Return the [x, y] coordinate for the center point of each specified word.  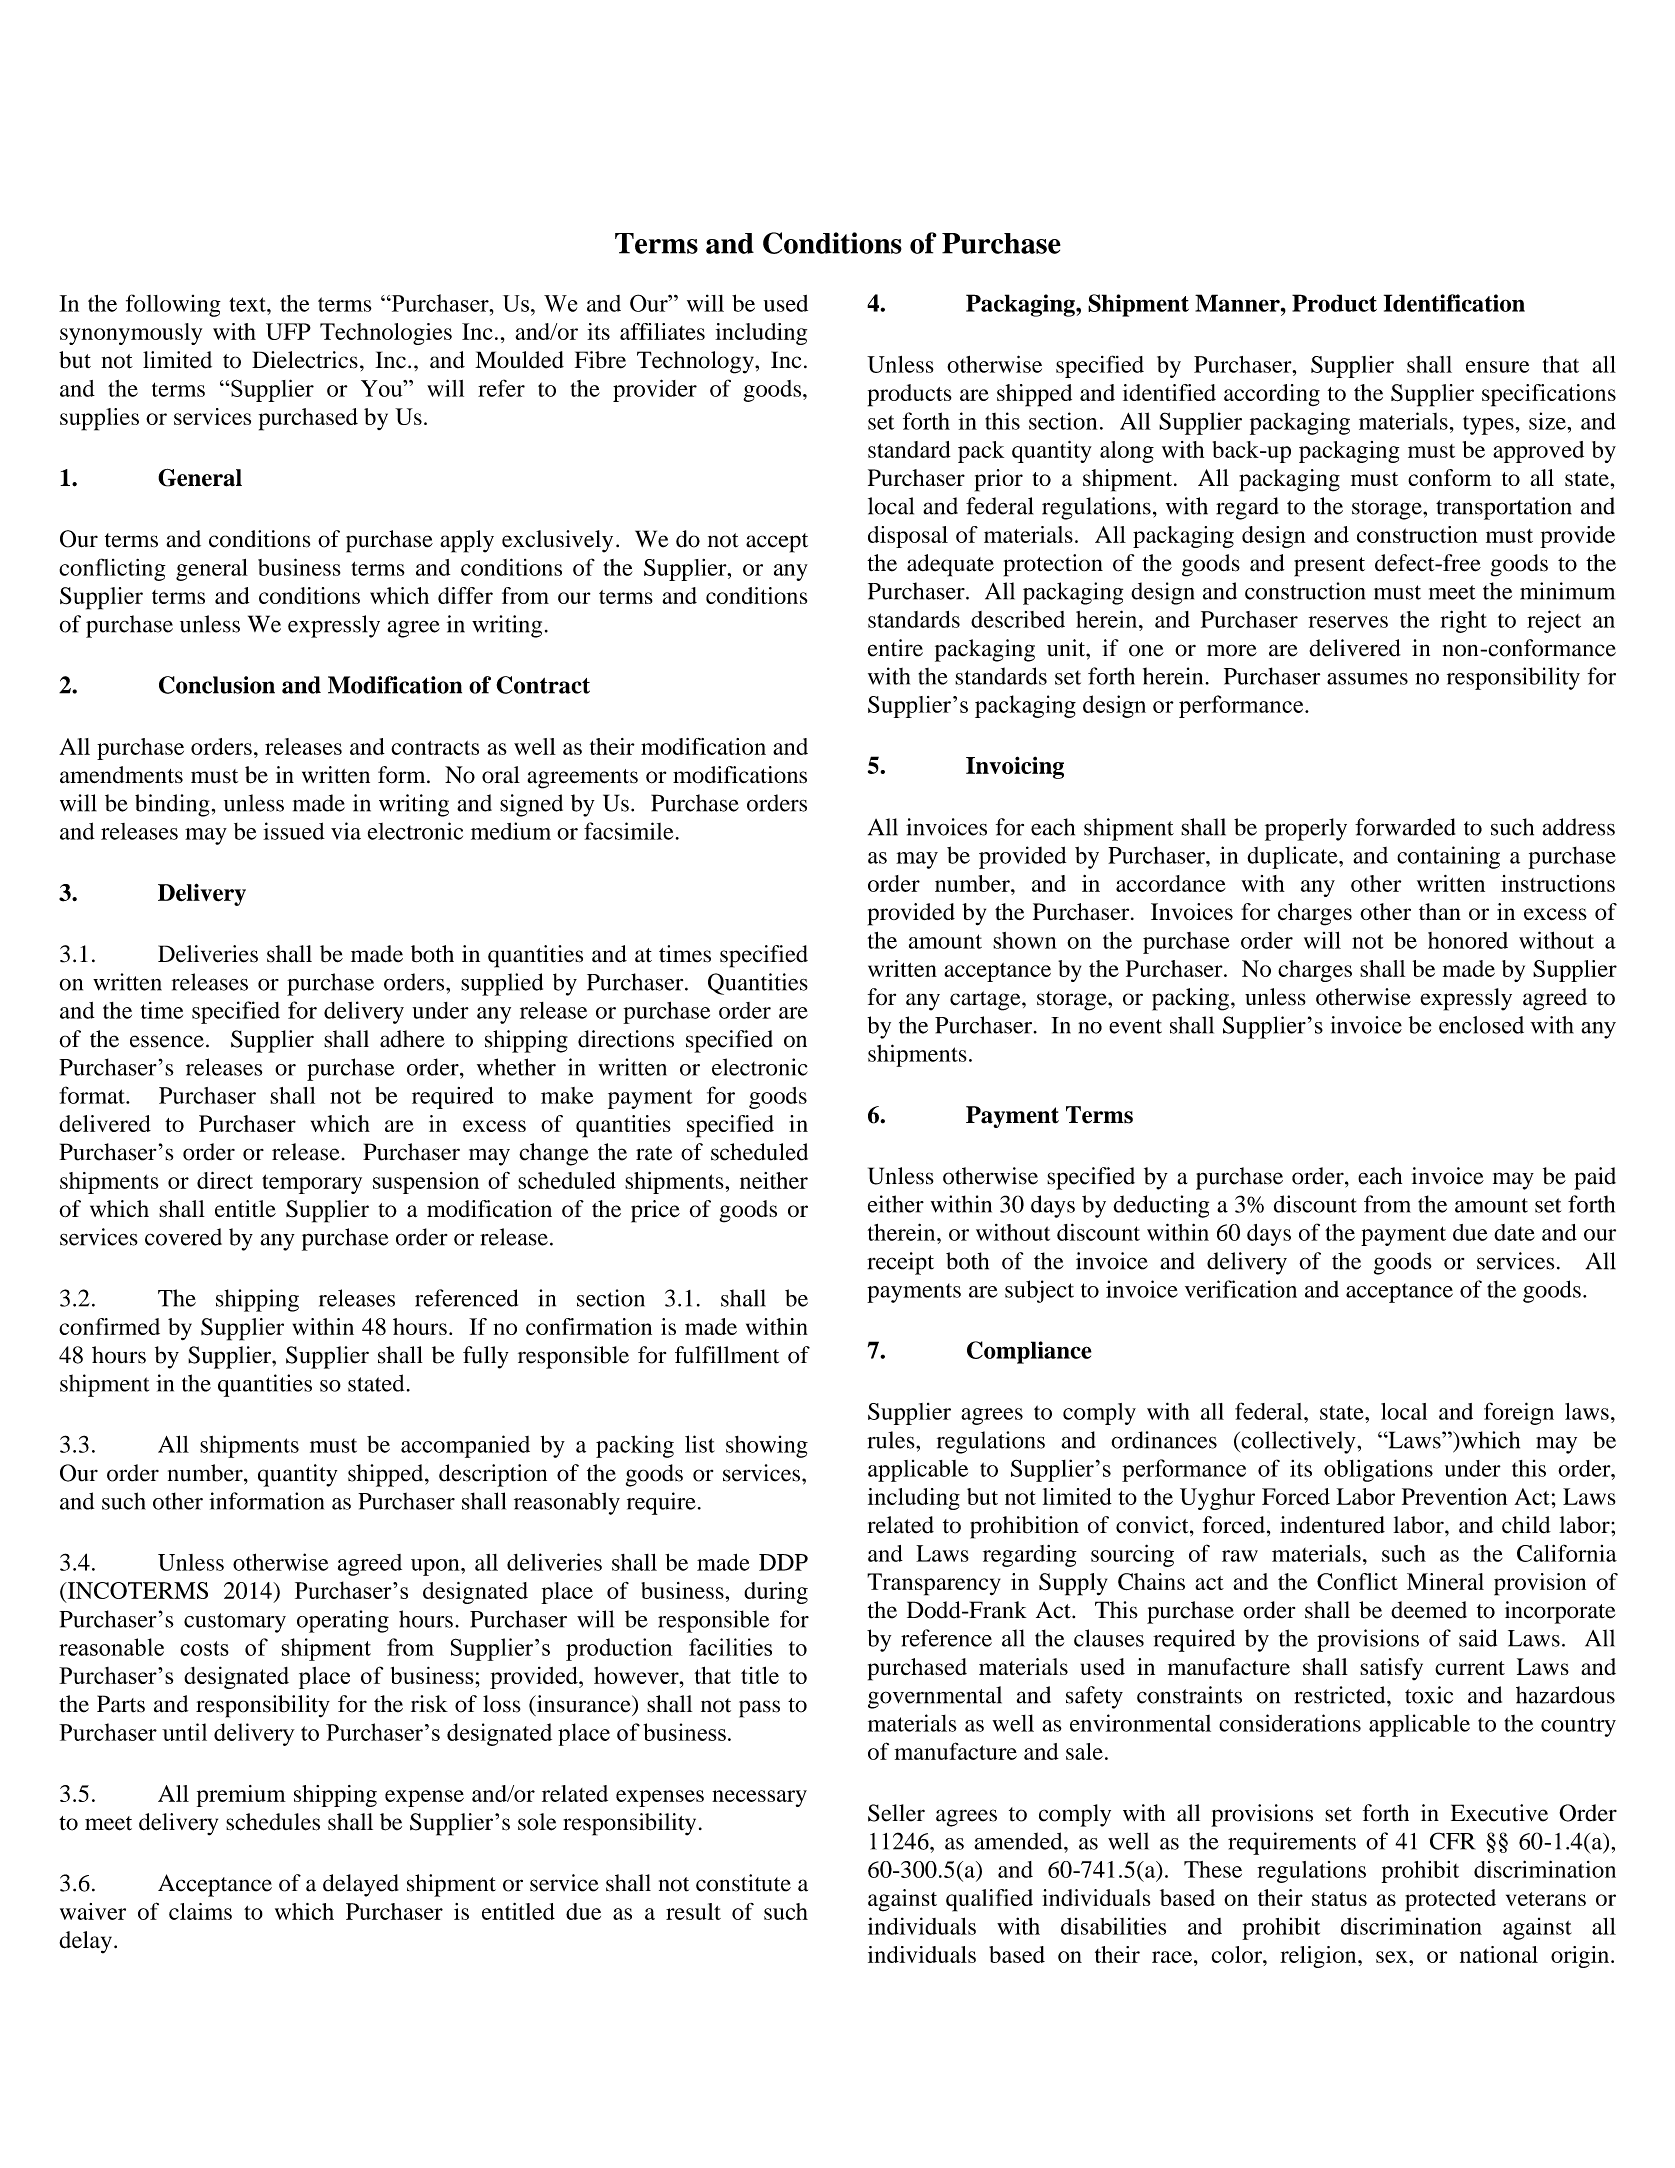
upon [436, 1567]
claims [200, 1911]
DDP [783, 1562]
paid [1595, 1178]
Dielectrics [305, 360]
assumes [1367, 679]
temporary [312, 1184]
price [655, 1211]
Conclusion [217, 685]
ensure [1497, 367]
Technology [696, 362]
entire [895, 648]
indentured [1332, 1525]
